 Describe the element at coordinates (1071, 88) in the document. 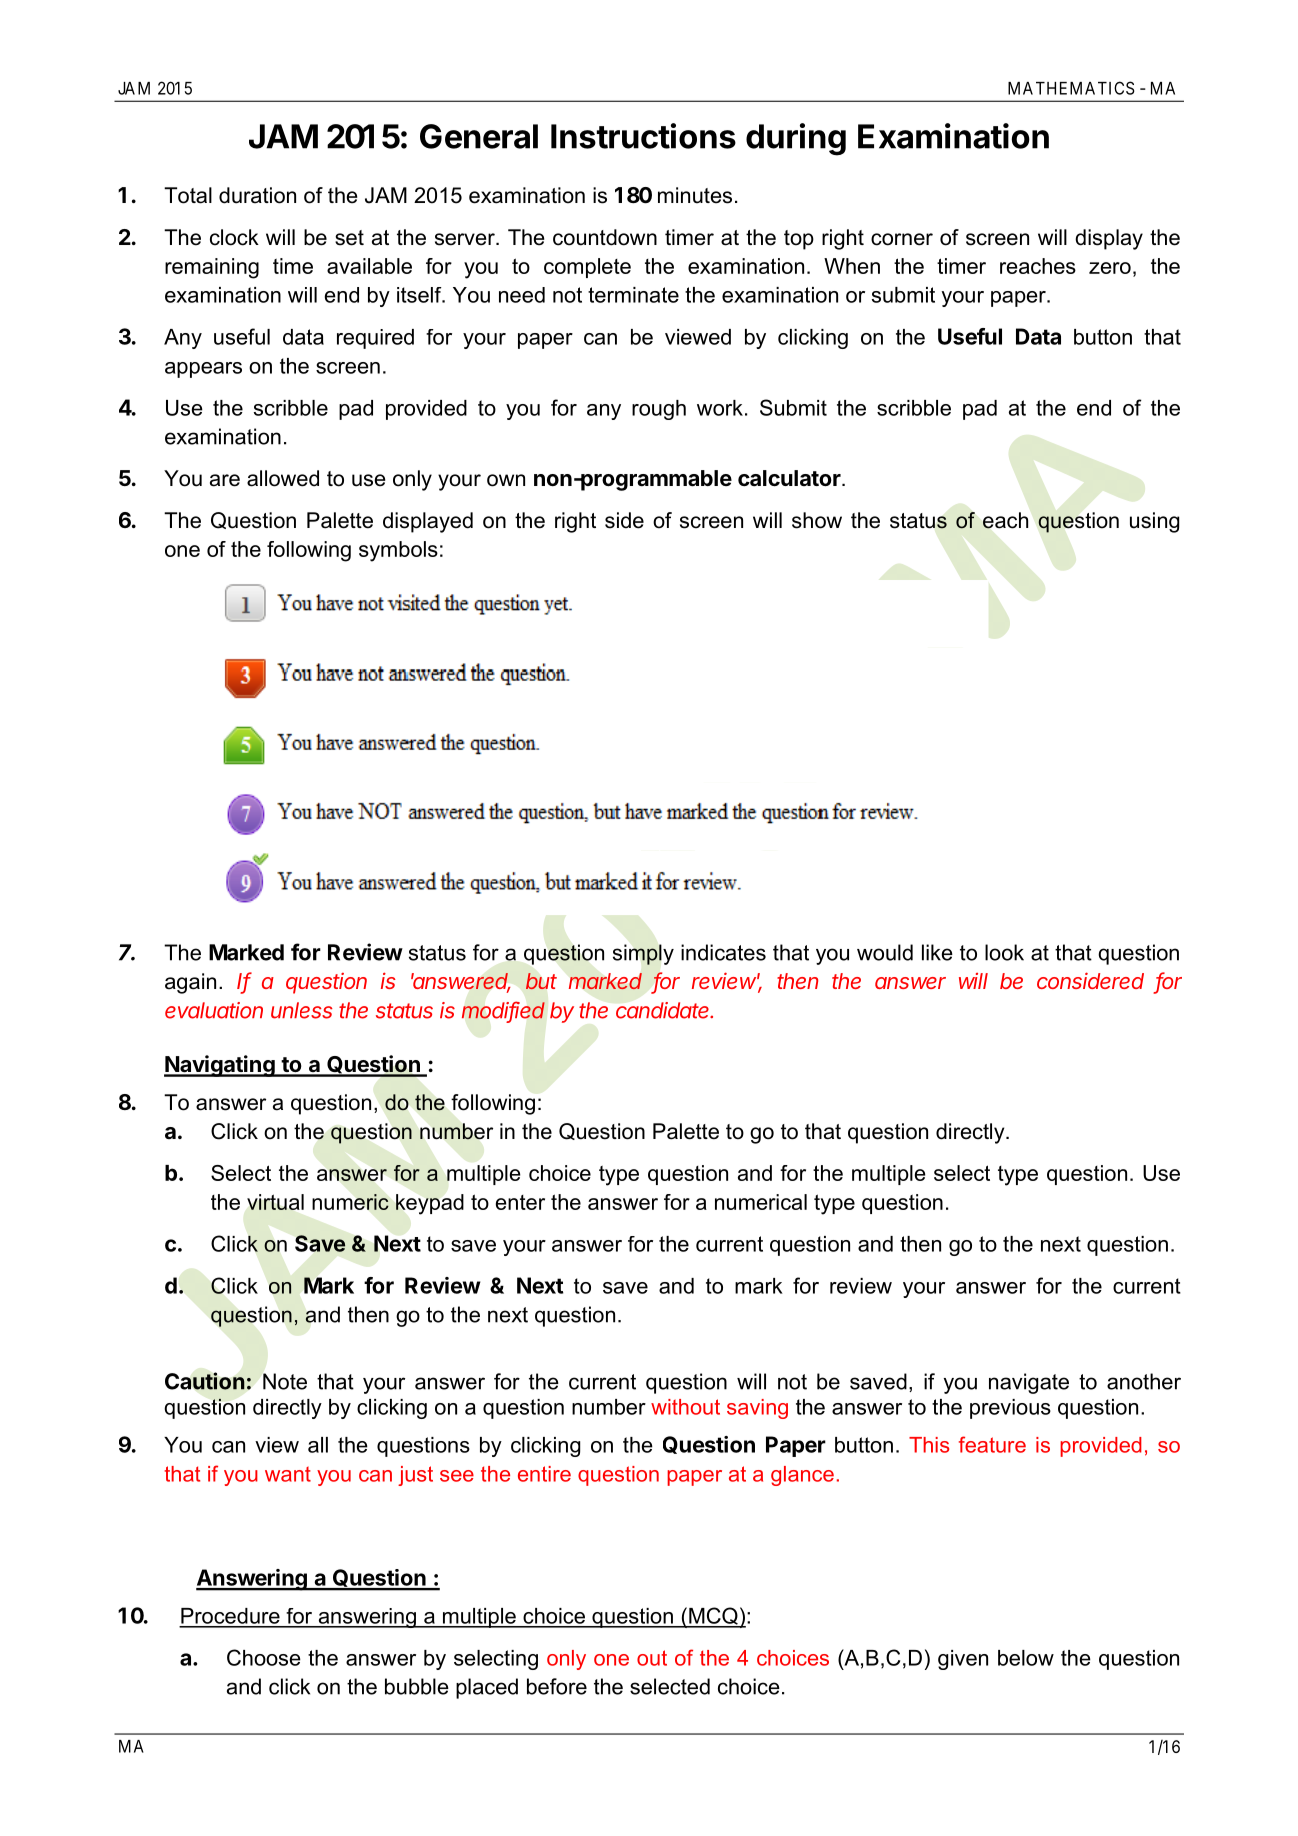

I see `MATHEMATICS` at that location.
